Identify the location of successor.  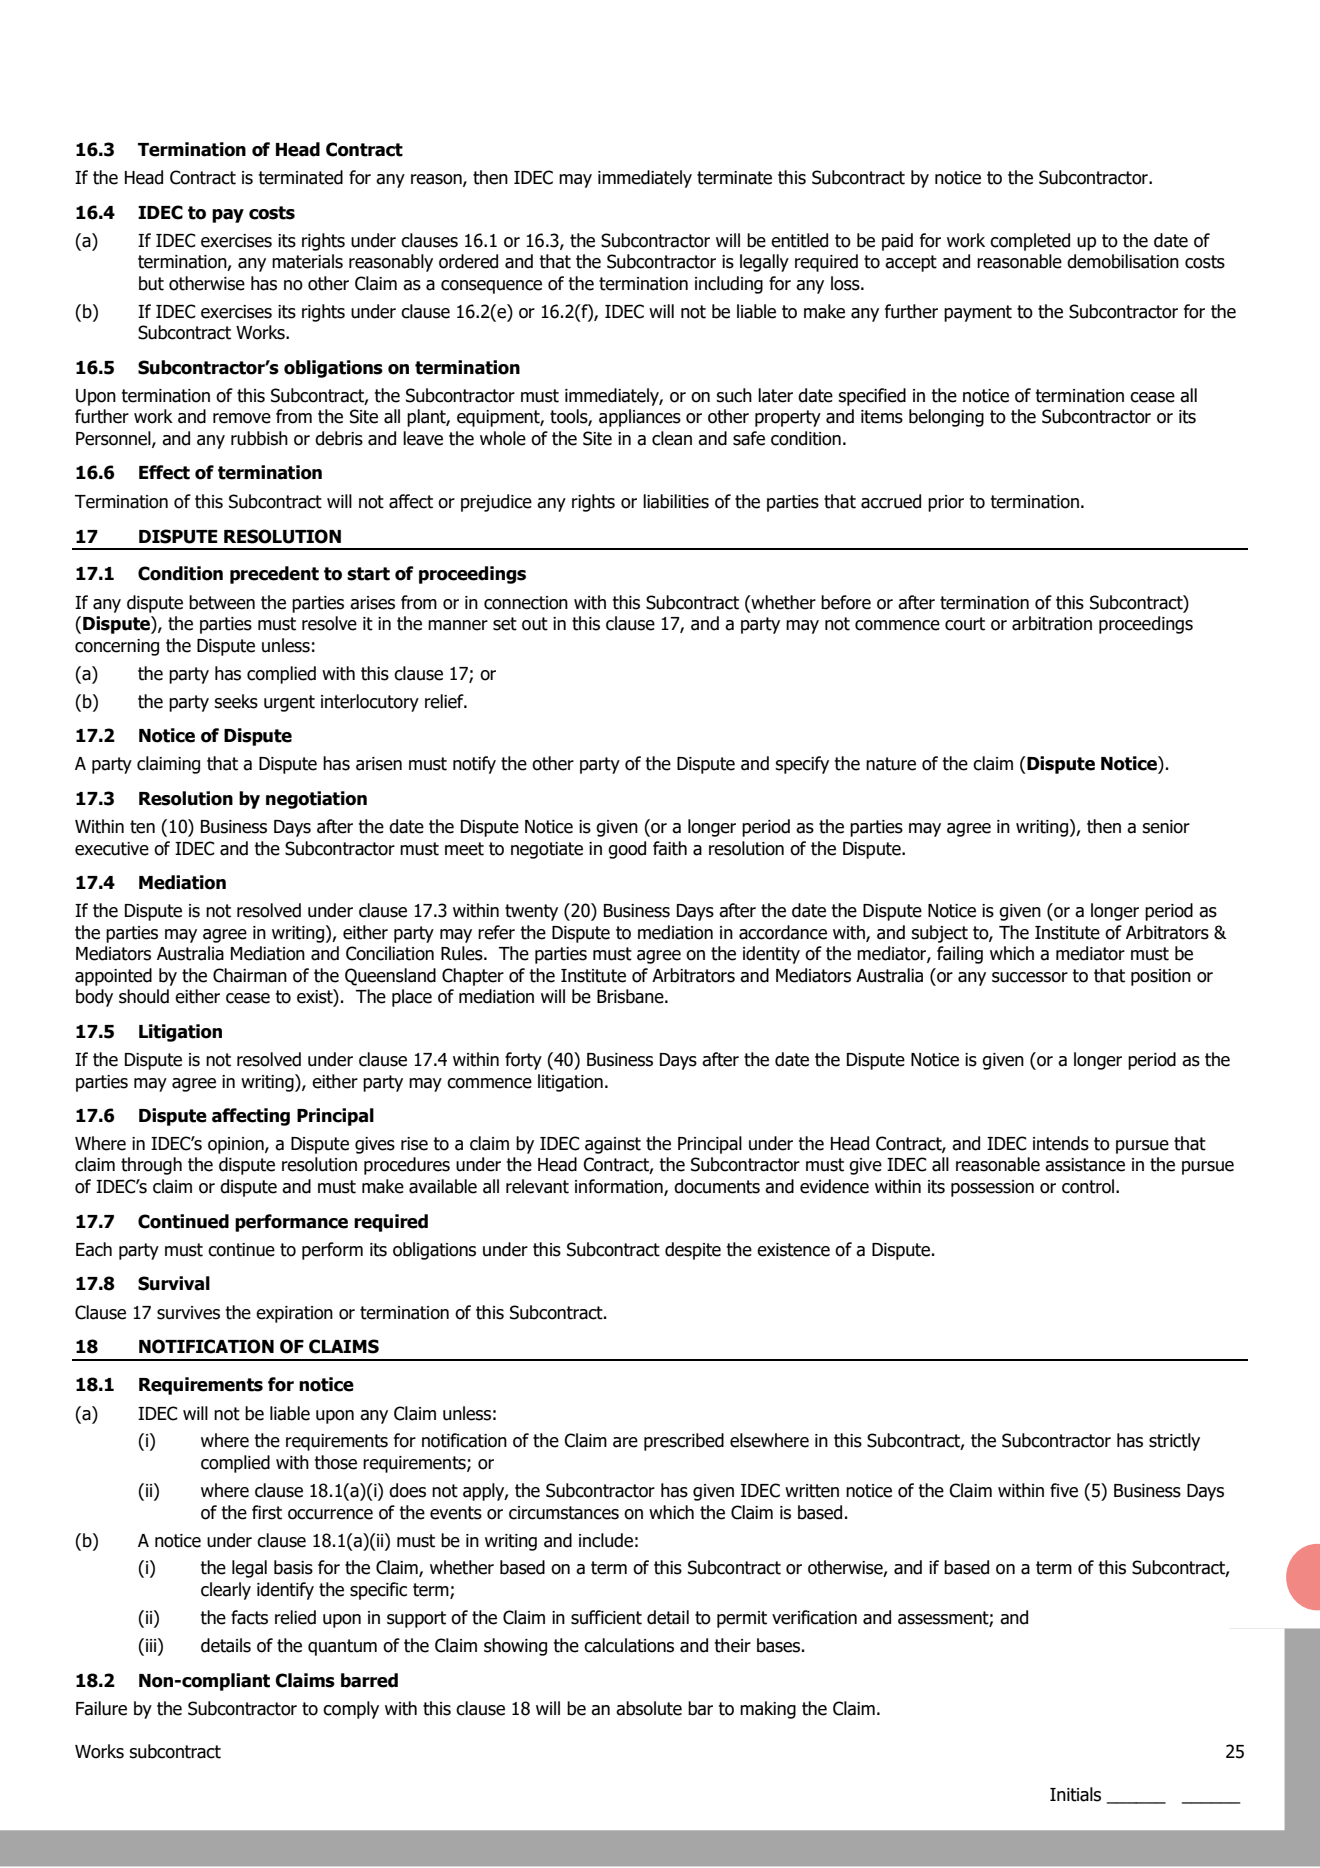
(1030, 977).
